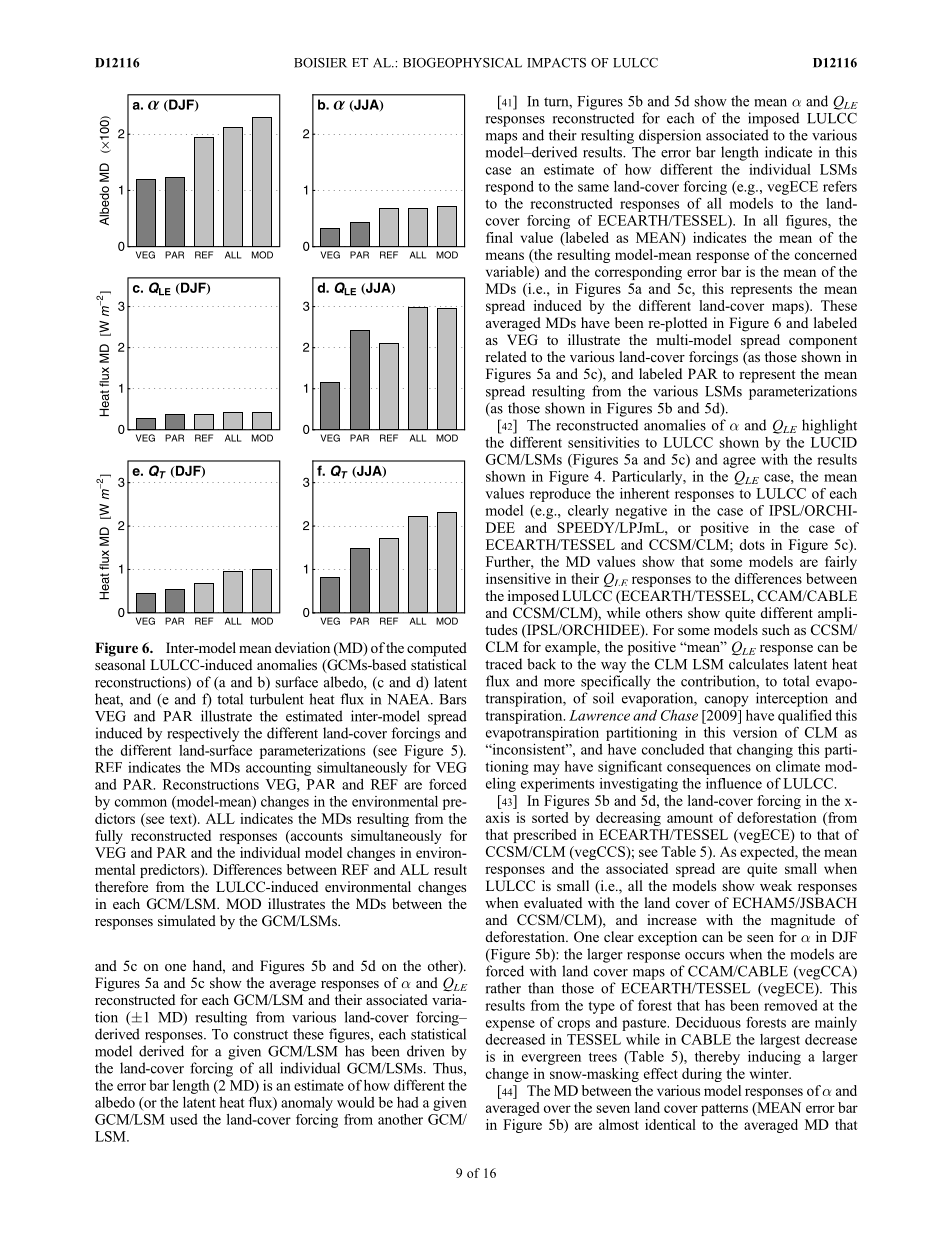 The height and width of the screenshot is (1233, 952). What do you see at coordinates (518, 578) in the screenshot?
I see `insensitive` at bounding box center [518, 578].
